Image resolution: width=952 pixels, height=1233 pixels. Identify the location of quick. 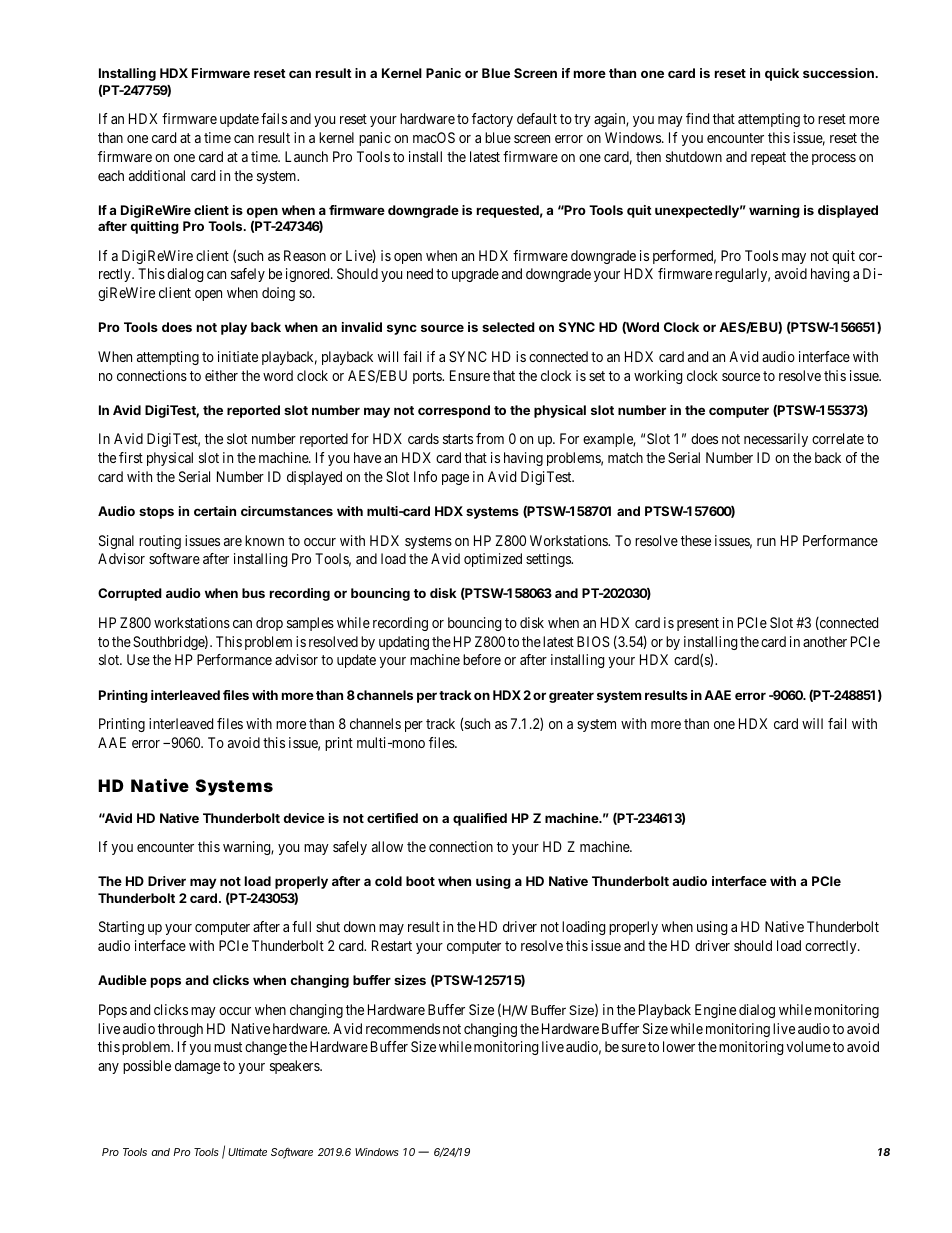
(782, 74).
